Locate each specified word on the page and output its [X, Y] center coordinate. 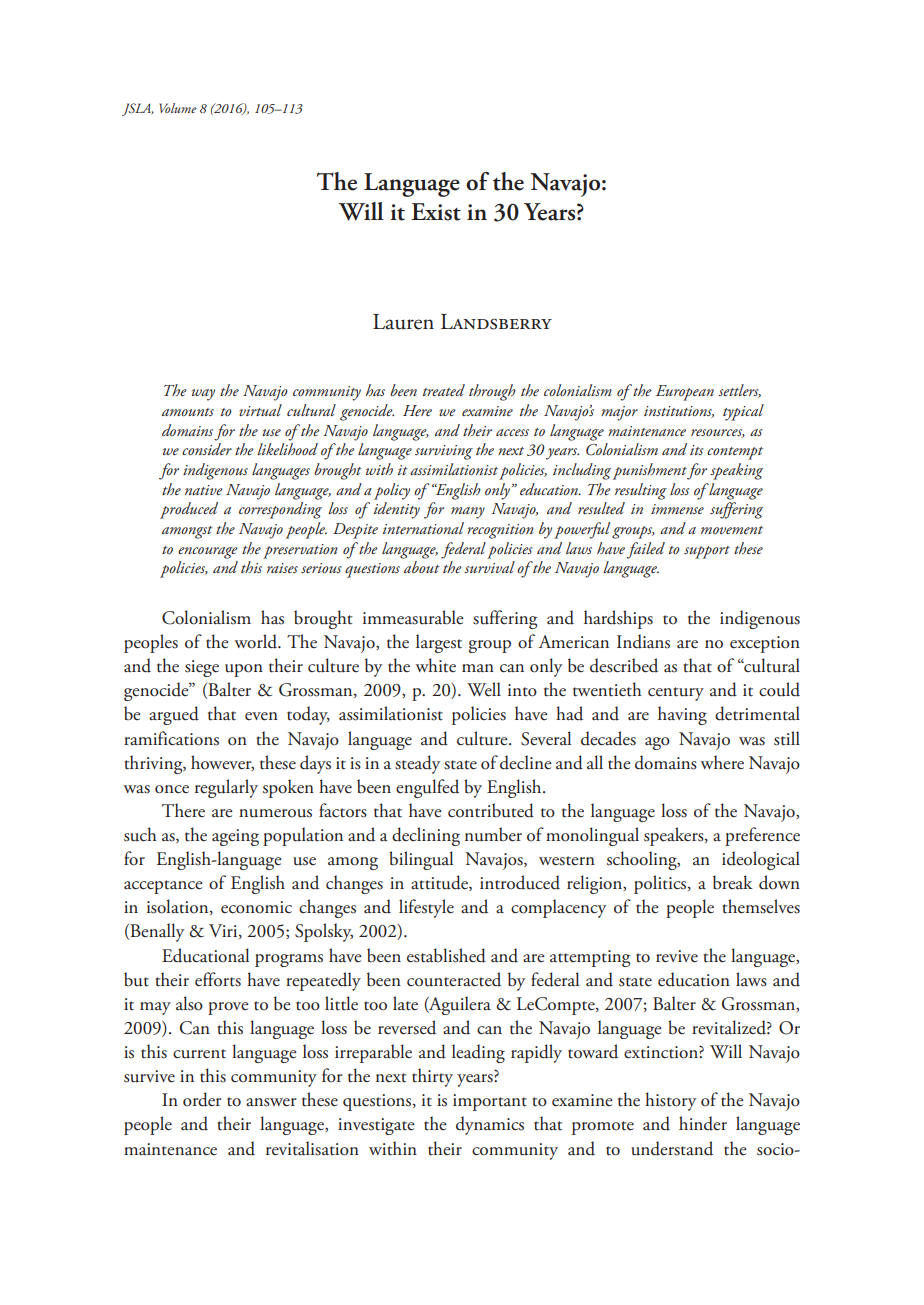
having [682, 715]
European [685, 393]
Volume [178, 108]
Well [484, 689]
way [203, 395]
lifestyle [426, 908]
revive [677, 956]
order [202, 1099]
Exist [436, 212]
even [261, 716]
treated [444, 390]
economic [256, 907]
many [468, 513]
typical [743, 412]
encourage [208, 553]
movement [732, 530]
